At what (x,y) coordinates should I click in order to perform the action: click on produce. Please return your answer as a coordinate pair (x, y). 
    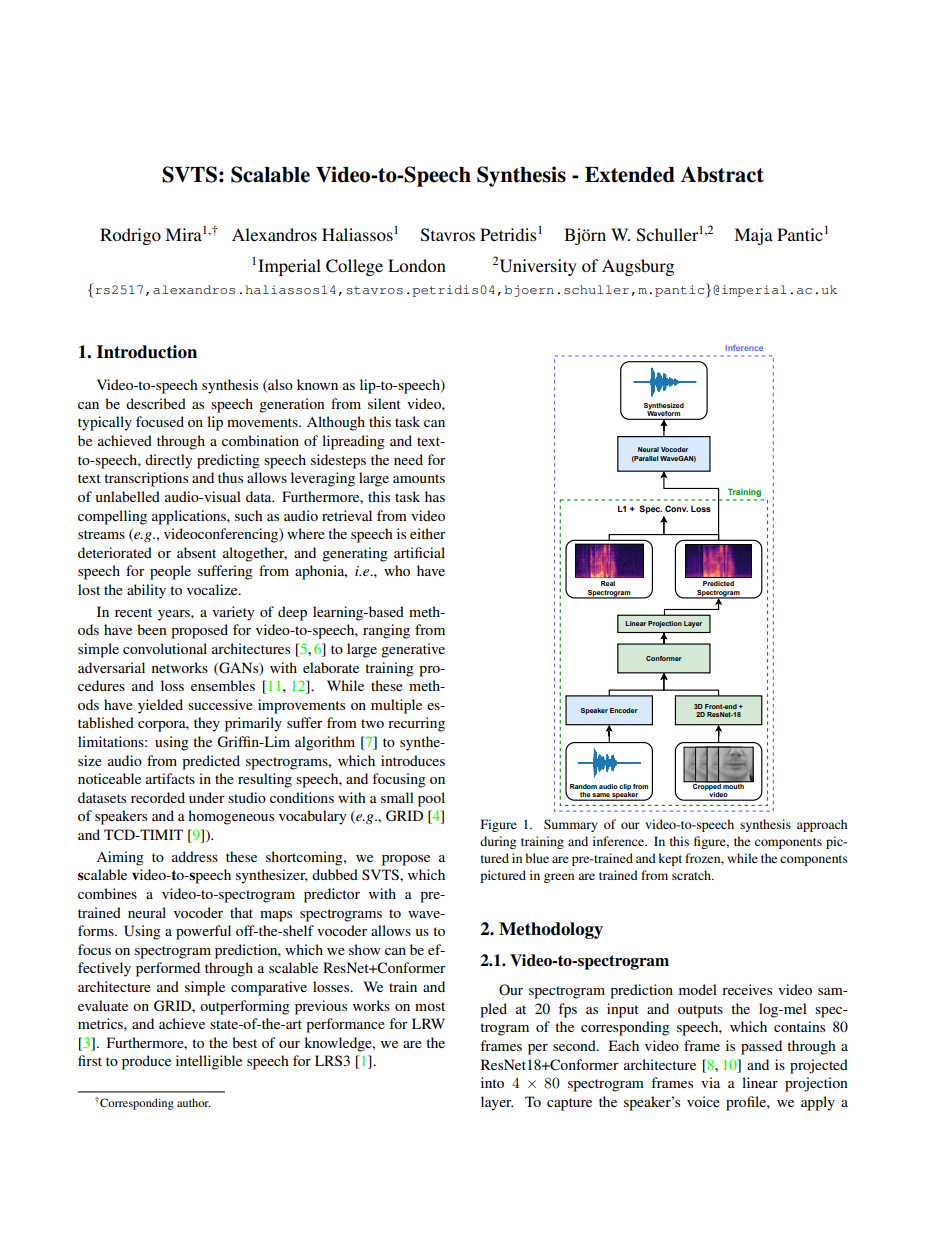
    Looking at the image, I should click on (146, 1062).
